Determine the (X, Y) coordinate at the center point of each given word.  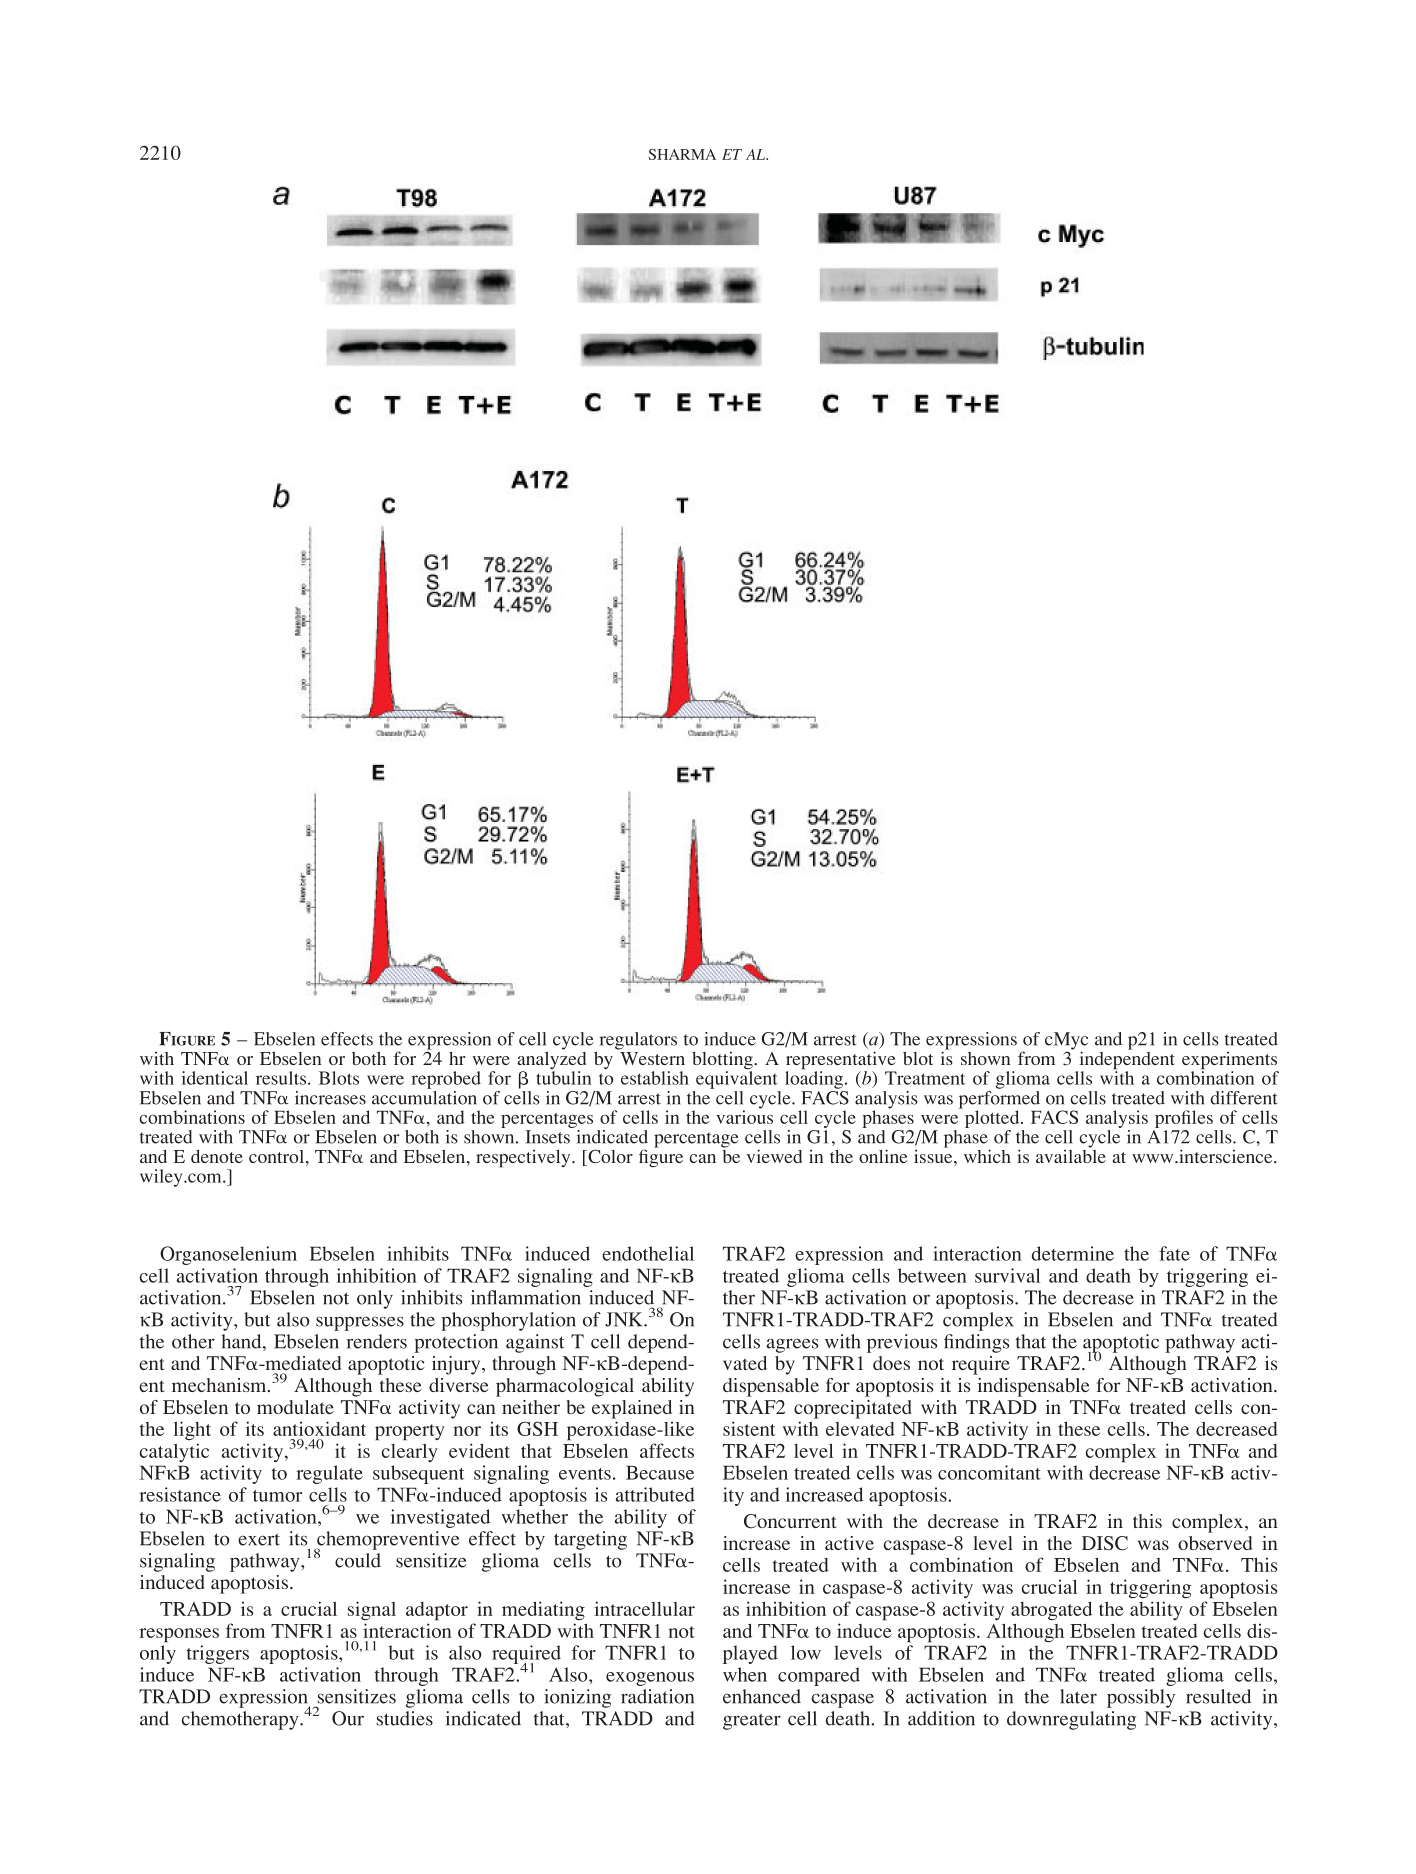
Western (652, 1058)
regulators (638, 1041)
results (282, 1078)
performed (1000, 1101)
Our (348, 1718)
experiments (1230, 1061)
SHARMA (682, 154)
